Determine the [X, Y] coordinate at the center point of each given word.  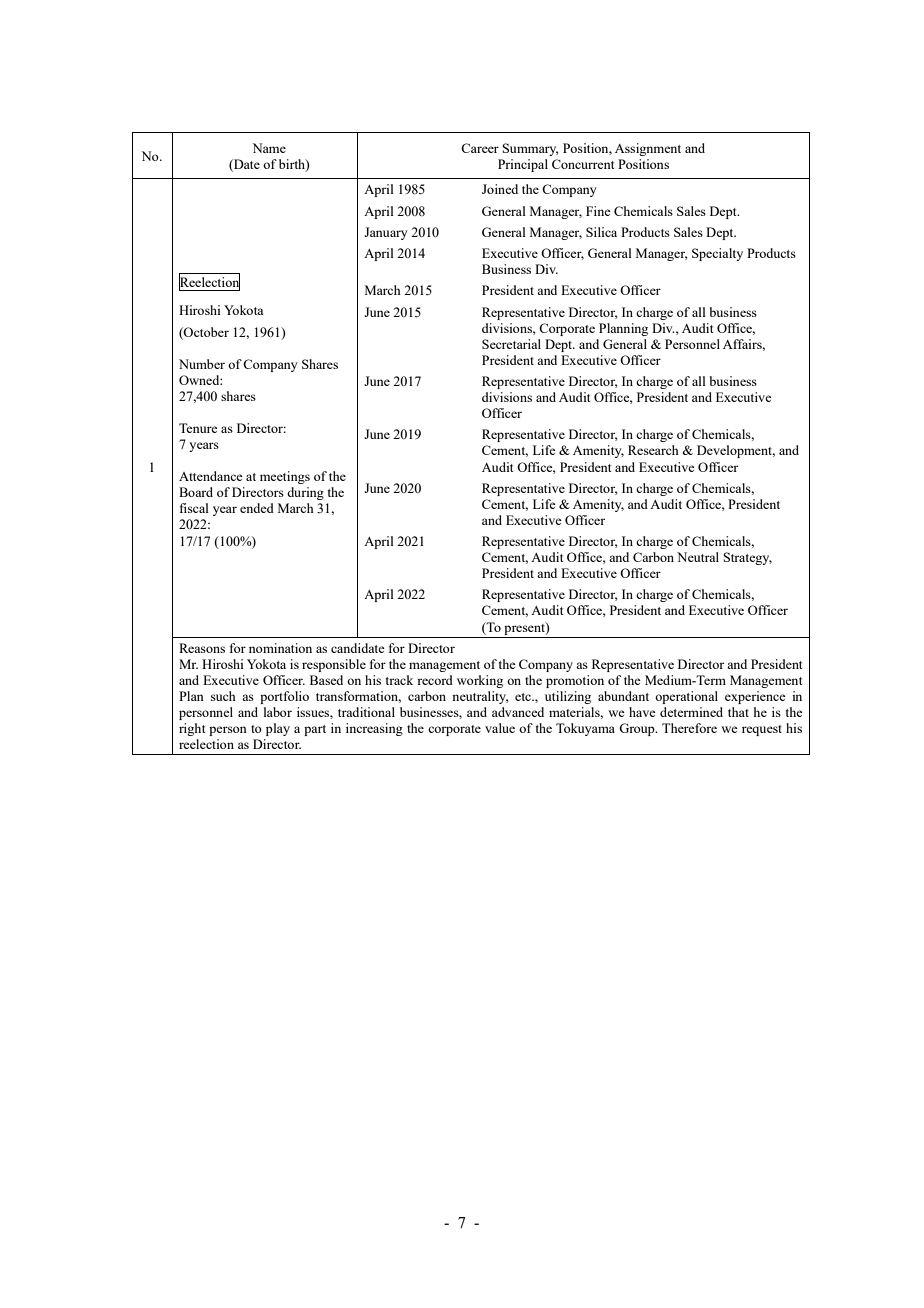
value [500, 728]
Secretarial [511, 344]
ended [257, 508]
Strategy [748, 558]
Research [653, 450]
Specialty [717, 254]
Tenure [198, 428]
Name [269, 148]
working [480, 681]
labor [278, 712]
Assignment [648, 149]
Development [736, 451]
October [205, 332]
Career [480, 148]
